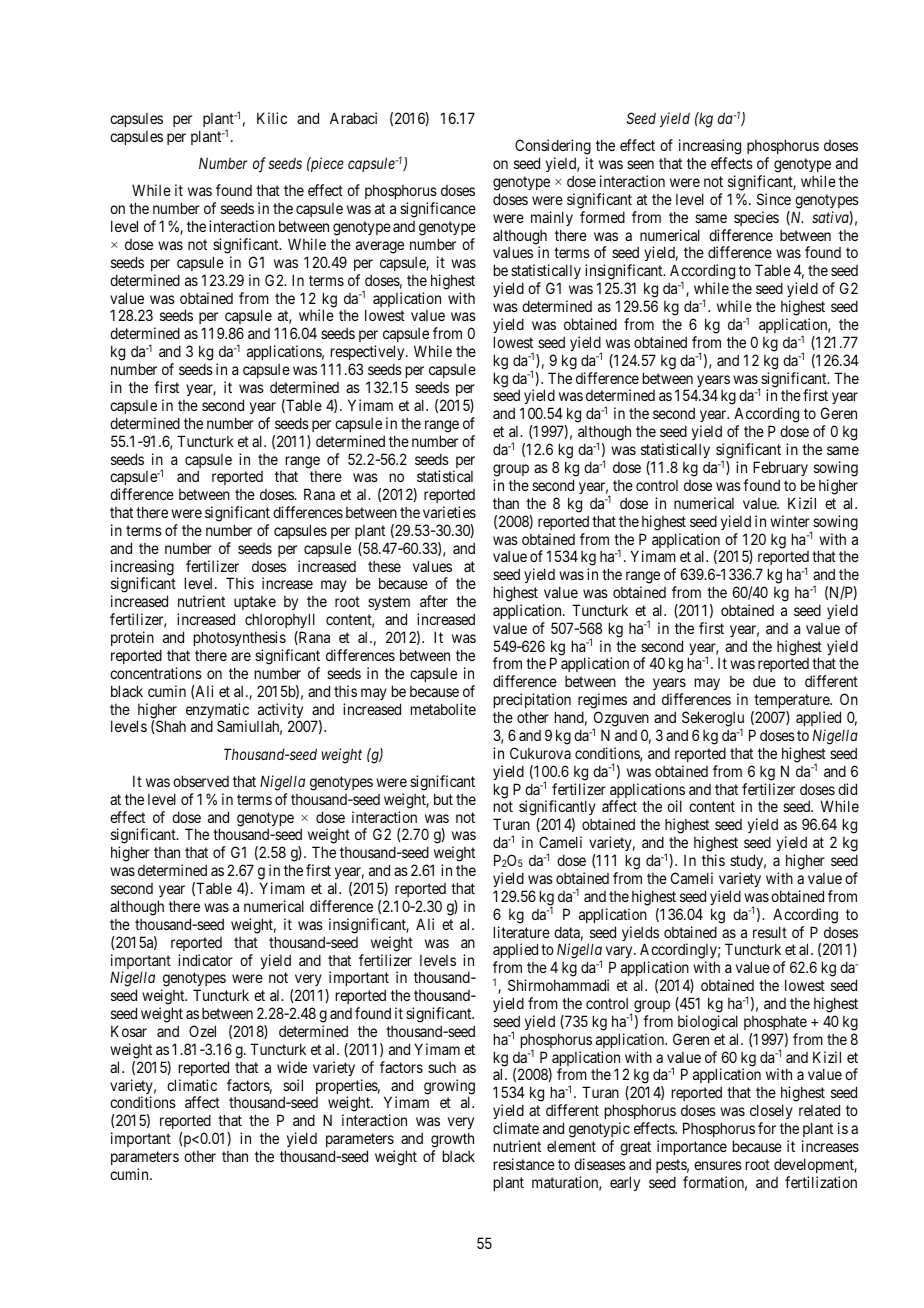 The width and height of the image is (924, 1308). Describe the element at coordinates (532, 702) in the image. I see `precipitation` at that location.
